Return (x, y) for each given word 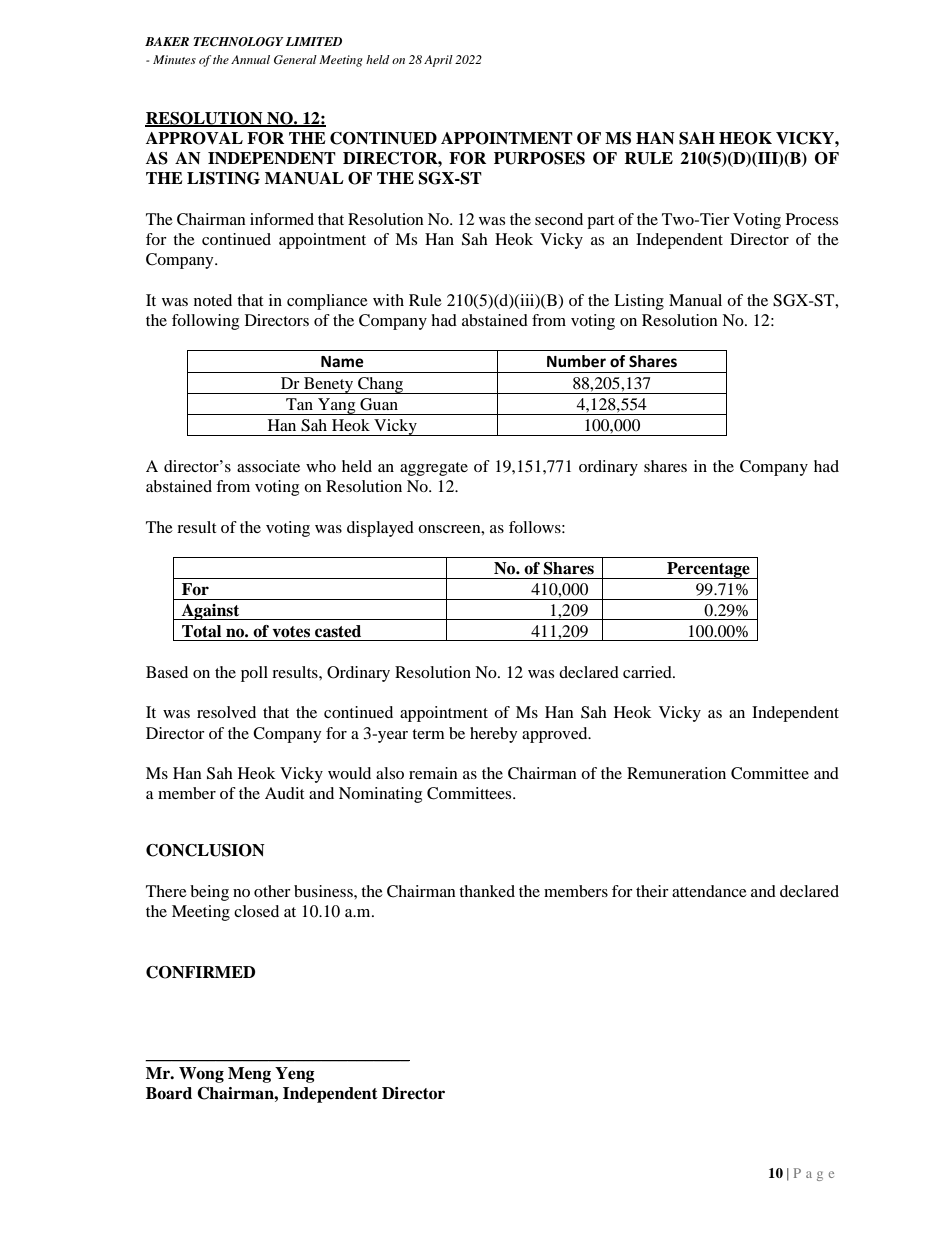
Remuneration (676, 773)
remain (433, 773)
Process (812, 219)
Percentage (708, 570)
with (388, 300)
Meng (249, 1075)
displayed (380, 529)
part (600, 222)
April (438, 61)
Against (210, 612)
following (205, 322)
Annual (250, 59)
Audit (284, 793)
